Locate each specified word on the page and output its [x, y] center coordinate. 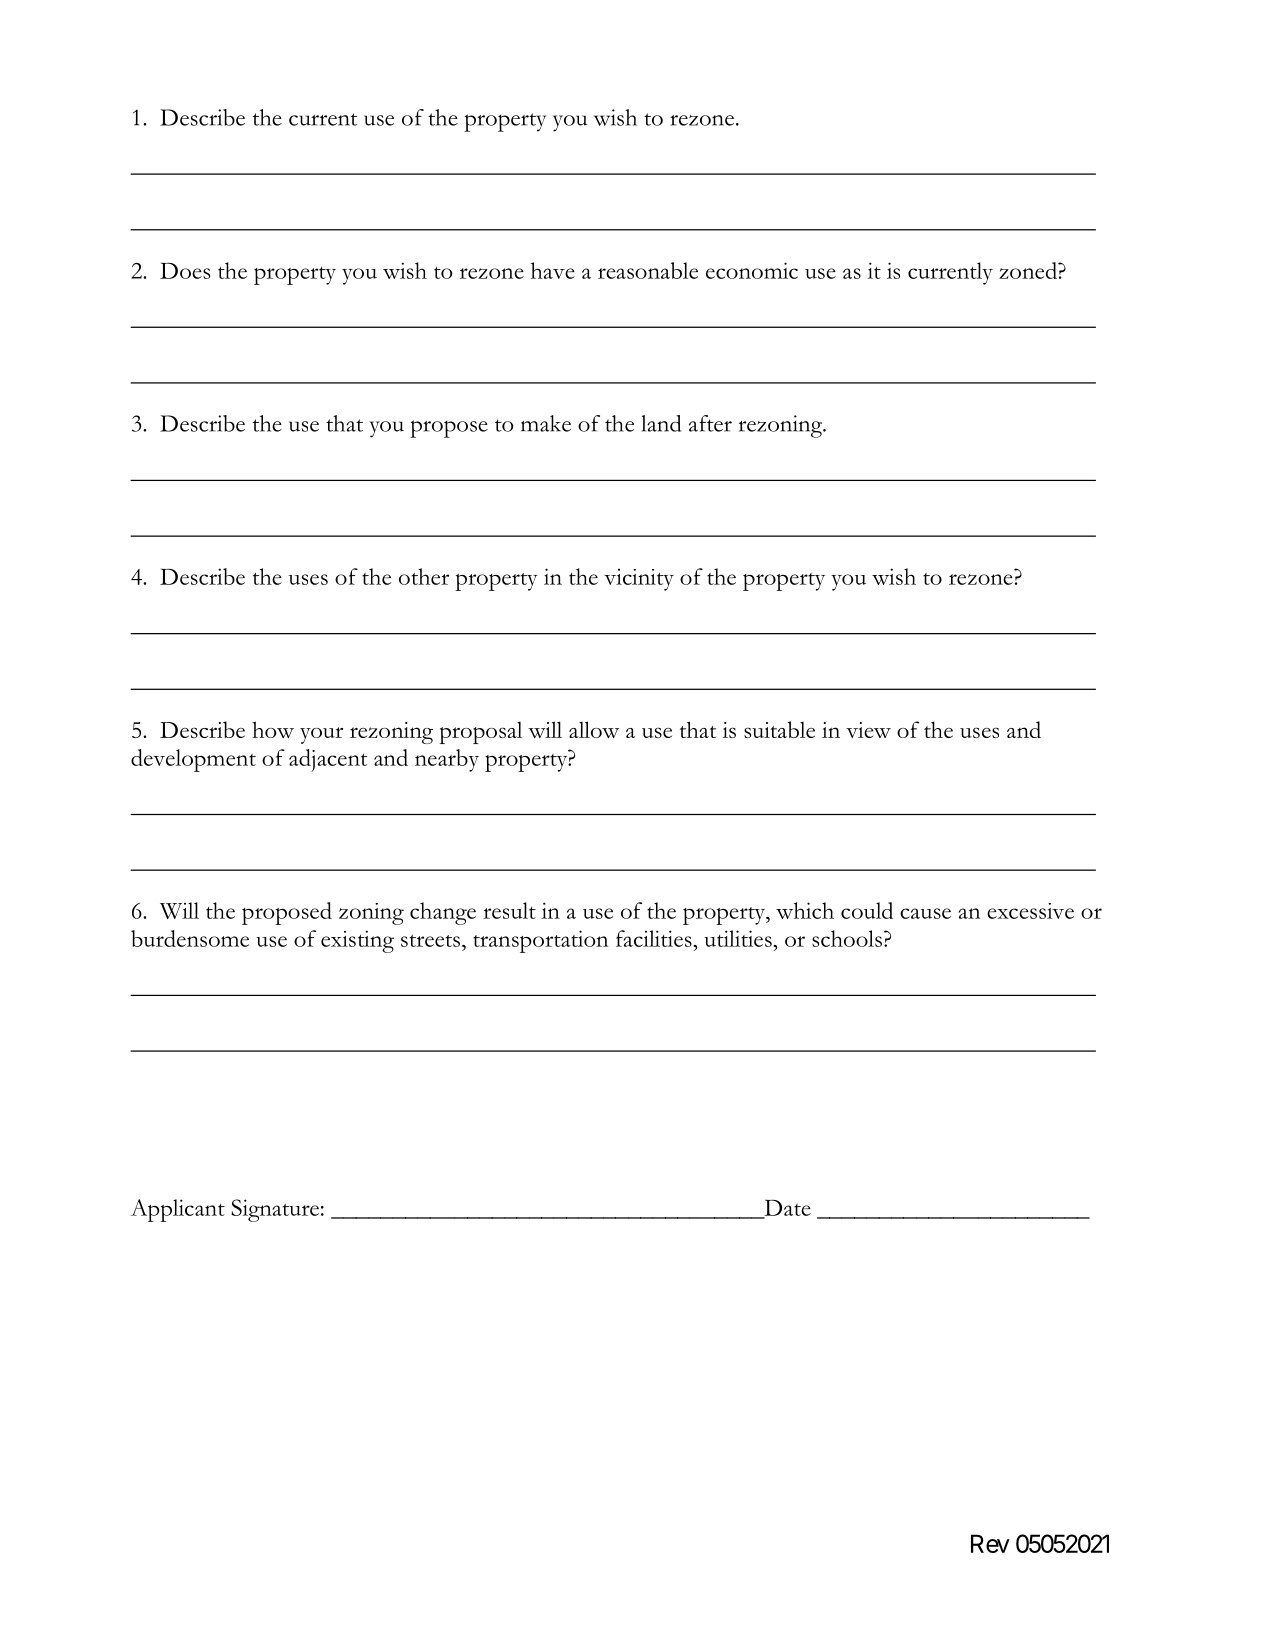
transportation [540, 941]
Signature [275, 1210]
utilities [739, 938]
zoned [1029, 270]
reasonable [648, 270]
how [273, 729]
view [868, 730]
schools [847, 938]
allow [594, 730]
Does [185, 270]
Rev [990, 1543]
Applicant [178, 1210]
